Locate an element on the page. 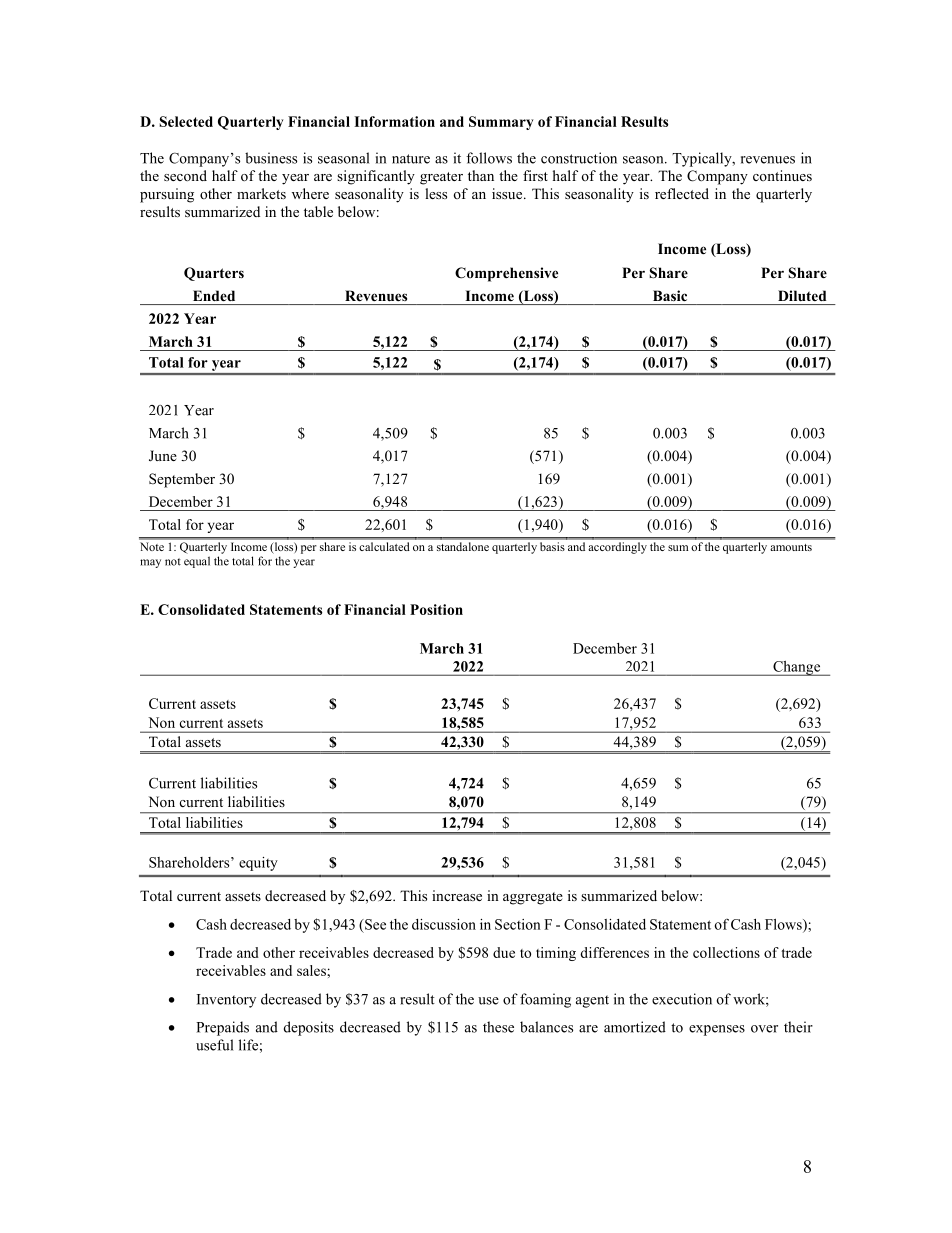 This page has width=952, height=1233. follows is located at coordinates (489, 158).
